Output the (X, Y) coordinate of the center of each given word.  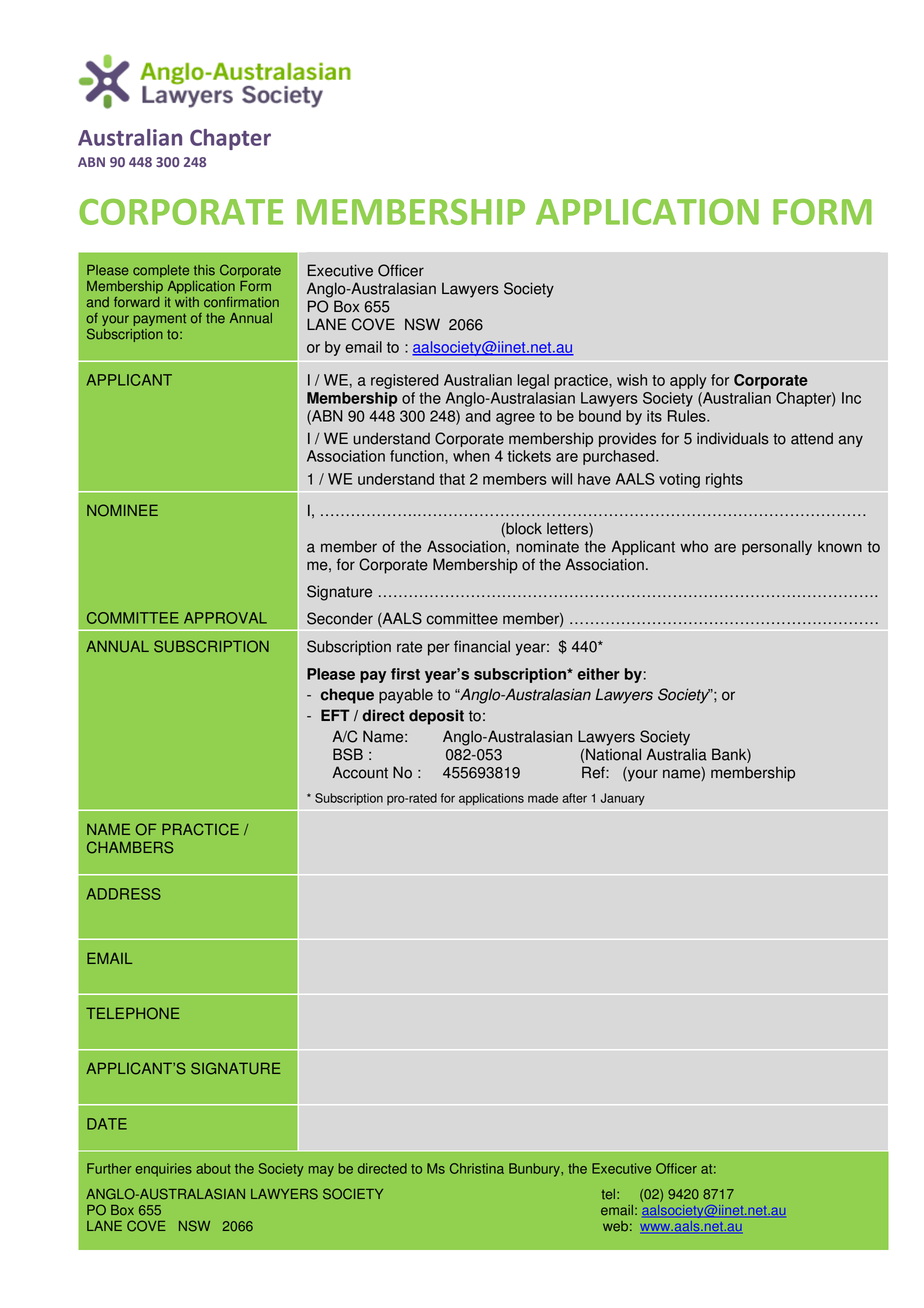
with (187, 302)
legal (533, 381)
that (452, 479)
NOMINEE (122, 510)
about (213, 1168)
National (613, 754)
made (543, 798)
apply (688, 381)
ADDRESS (124, 894)
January (623, 799)
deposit (436, 717)
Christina (477, 1168)
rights (724, 480)
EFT (335, 715)
